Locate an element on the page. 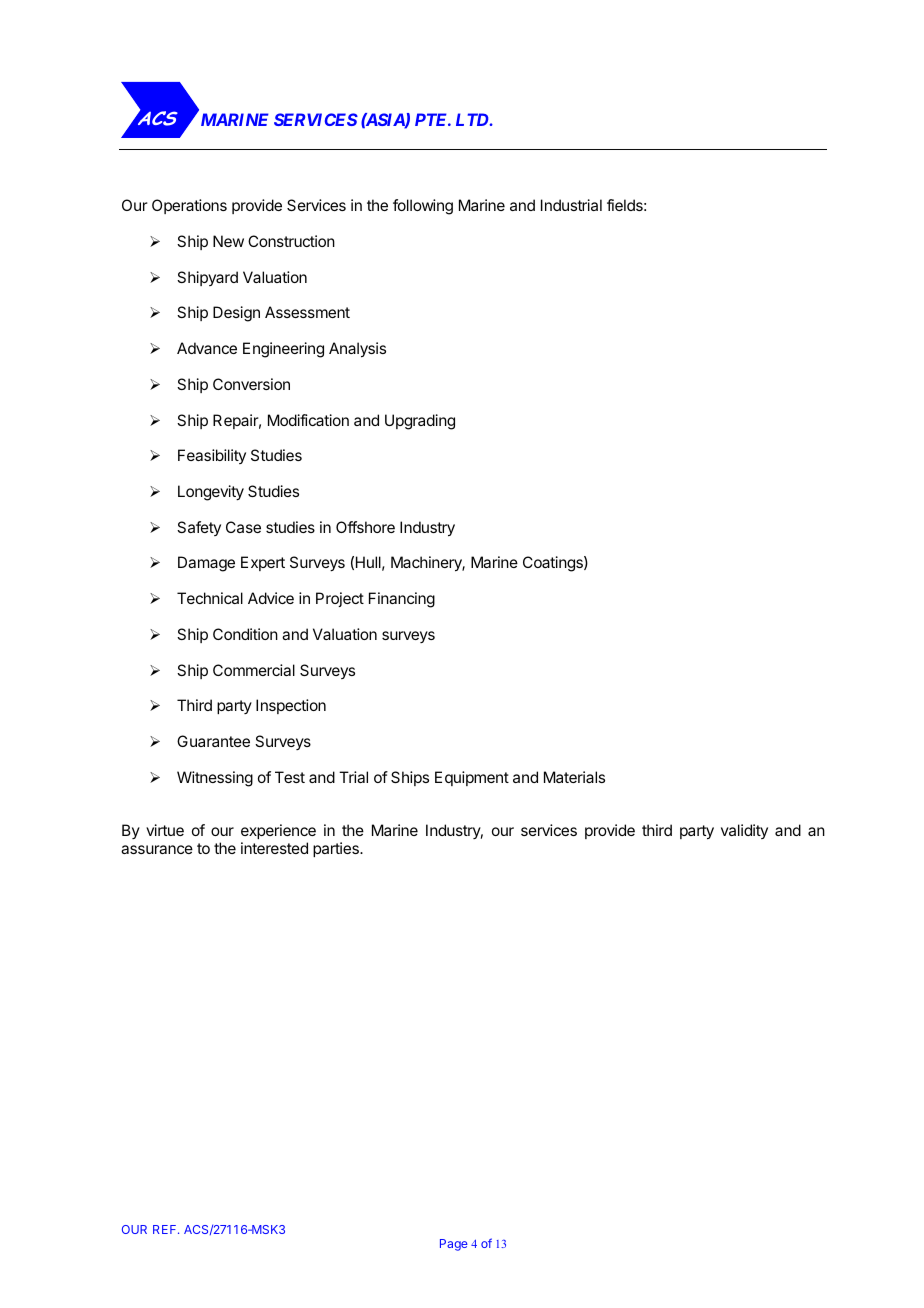  interested is located at coordinates (274, 848).
